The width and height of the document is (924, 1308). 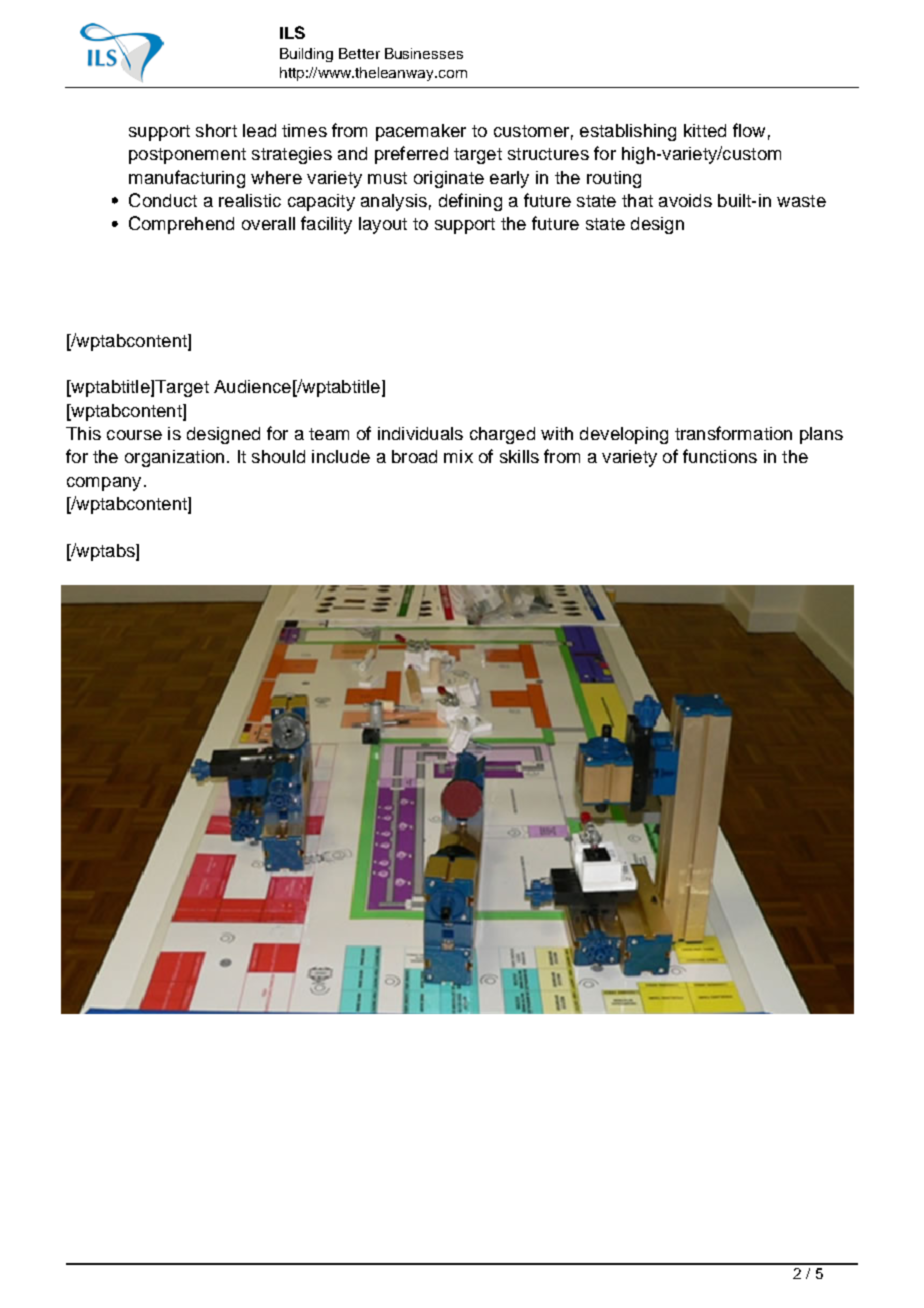 What do you see at coordinates (292, 32) in the document?
I see `ILS` at bounding box center [292, 32].
